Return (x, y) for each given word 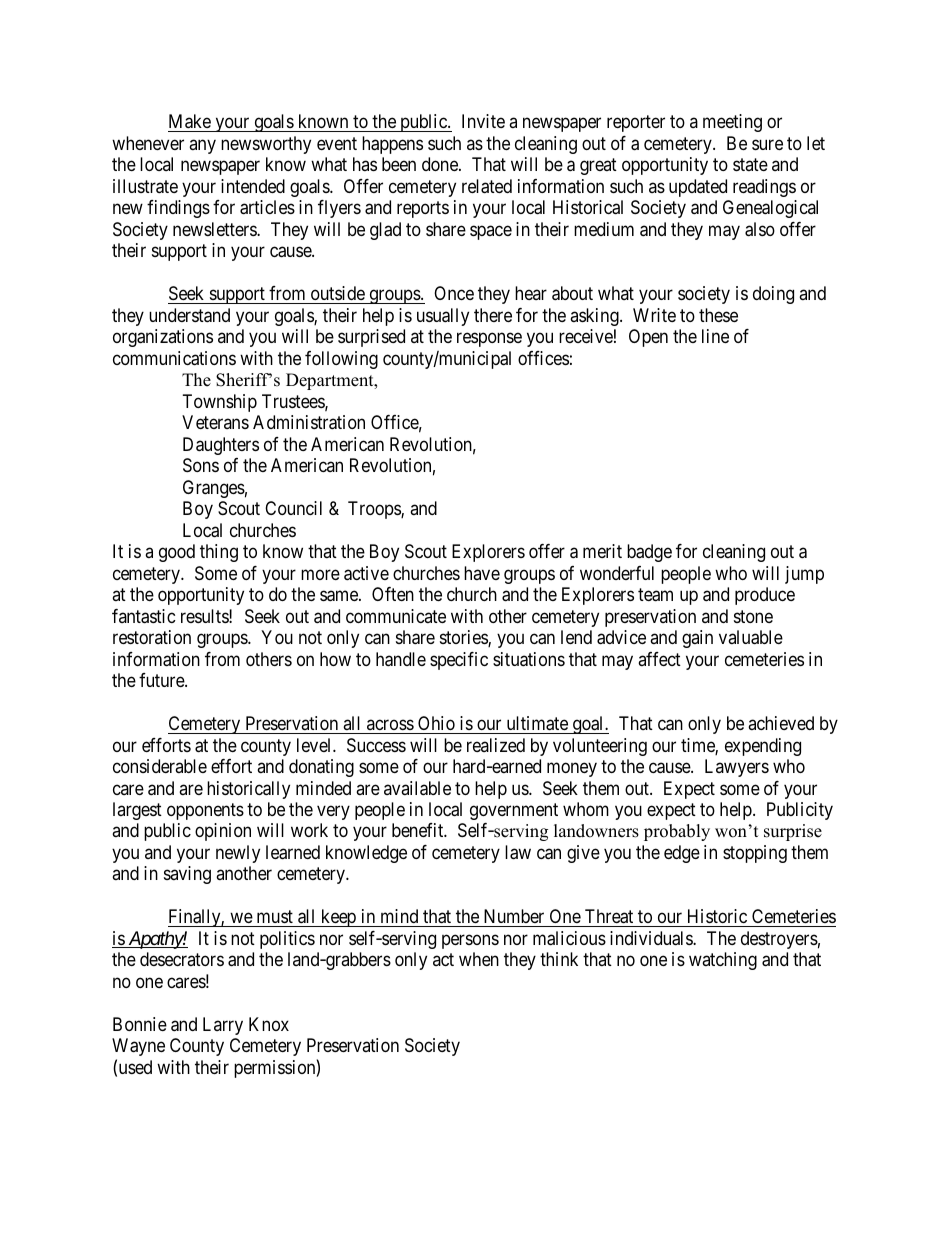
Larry (223, 1026)
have (482, 573)
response (489, 340)
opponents (205, 811)
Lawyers (737, 768)
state (750, 165)
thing (219, 553)
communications (174, 358)
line (715, 336)
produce (765, 596)
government (514, 811)
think (559, 959)
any (202, 146)
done (441, 164)
